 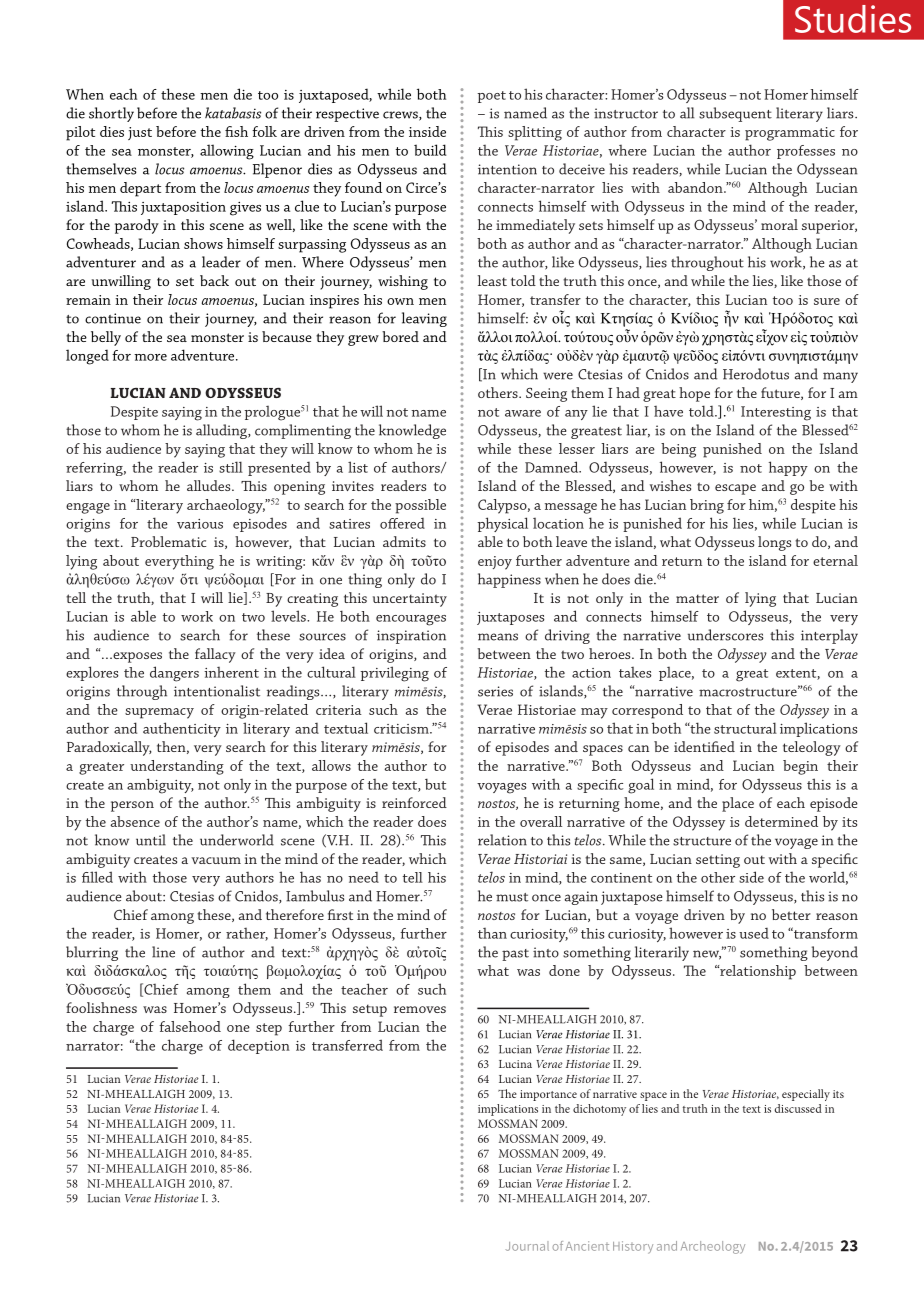 What do you see at coordinates (259, 1046) in the image?
I see `deception` at bounding box center [259, 1046].
